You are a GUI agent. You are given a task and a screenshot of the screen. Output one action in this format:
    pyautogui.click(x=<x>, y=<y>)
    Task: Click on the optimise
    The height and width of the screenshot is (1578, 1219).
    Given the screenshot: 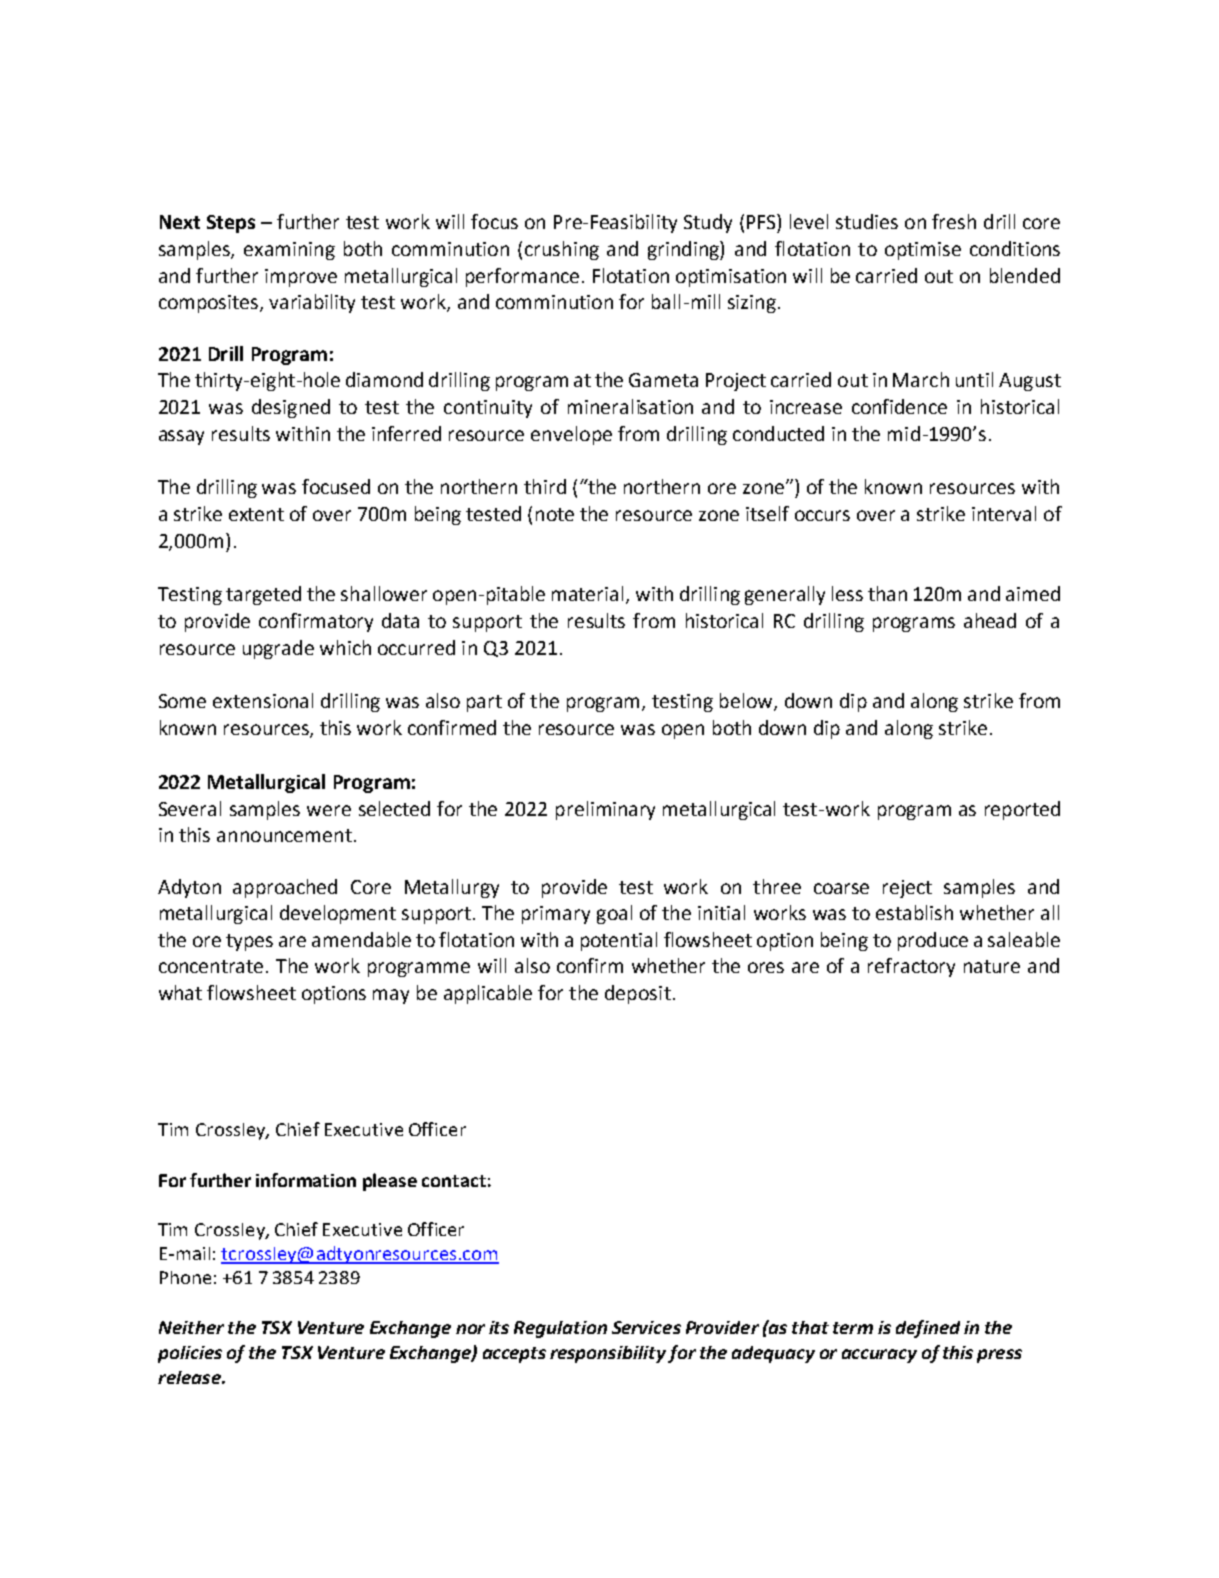 What is the action you would take?
    pyautogui.click(x=923, y=251)
